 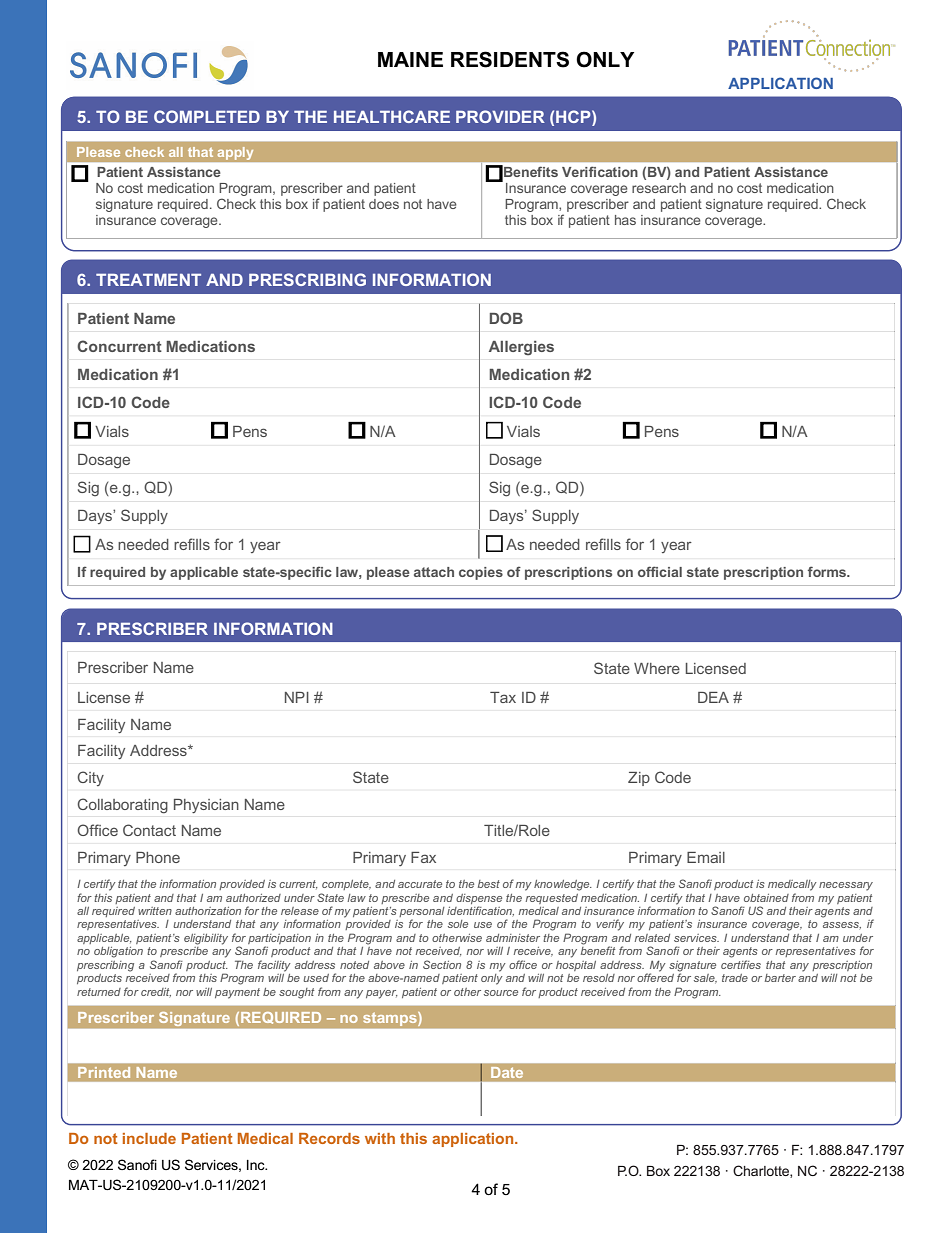 I want to click on forms, so click(x=828, y=571).
